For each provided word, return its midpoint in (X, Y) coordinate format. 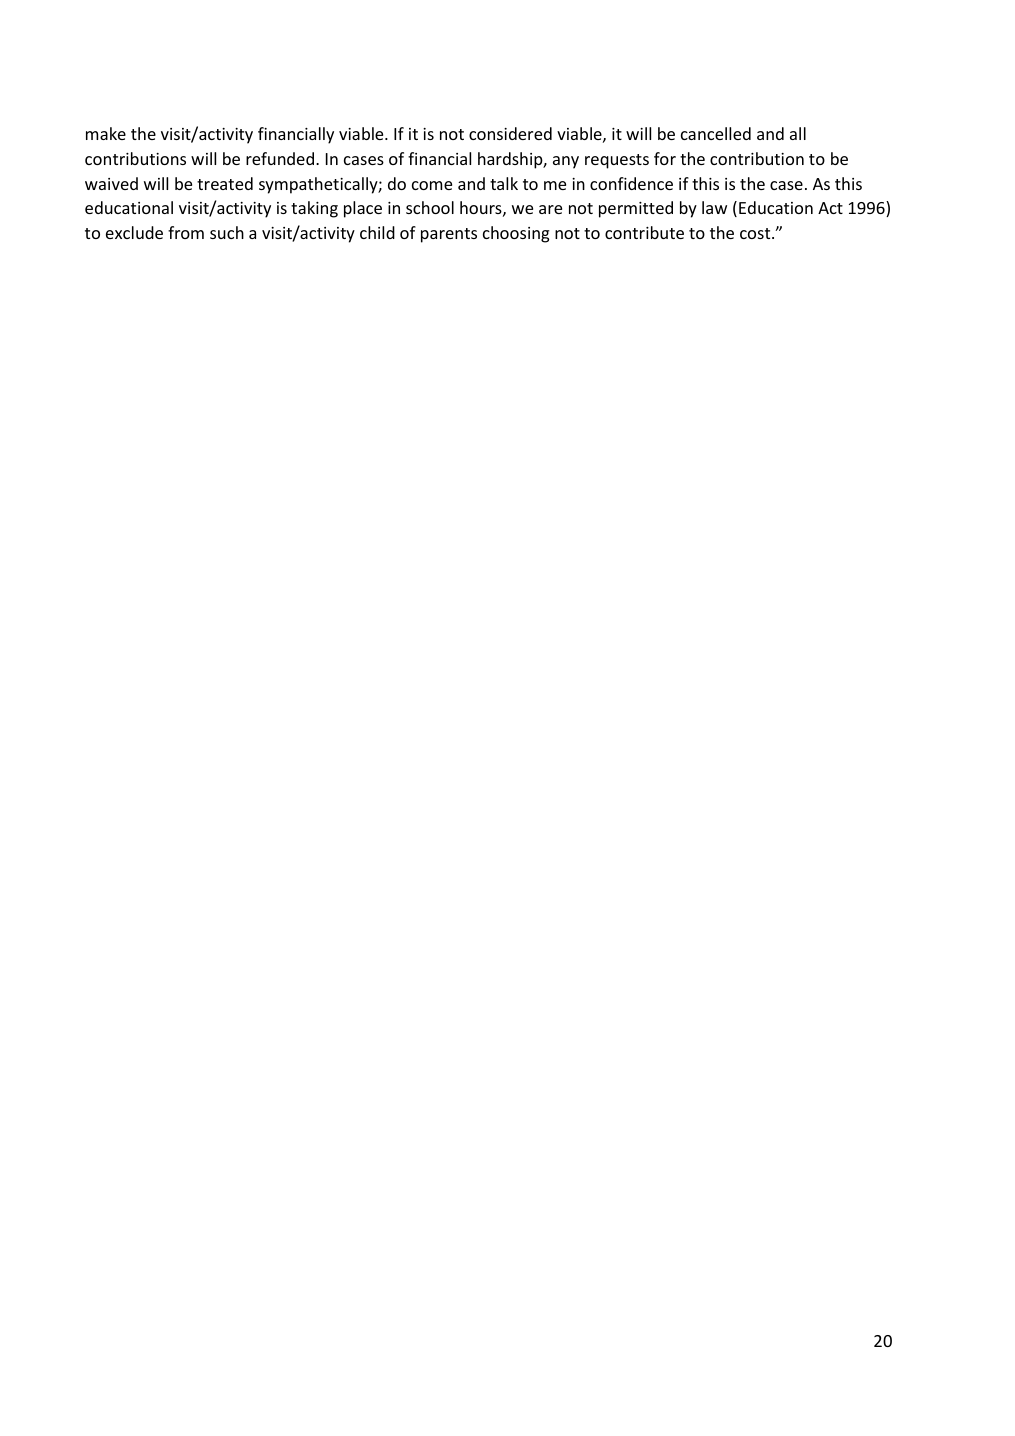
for (665, 158)
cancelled (716, 133)
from (186, 232)
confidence (631, 183)
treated (225, 183)
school (430, 207)
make (106, 133)
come (432, 185)
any (566, 162)
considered (510, 133)
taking (314, 209)
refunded (281, 158)
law (714, 207)
